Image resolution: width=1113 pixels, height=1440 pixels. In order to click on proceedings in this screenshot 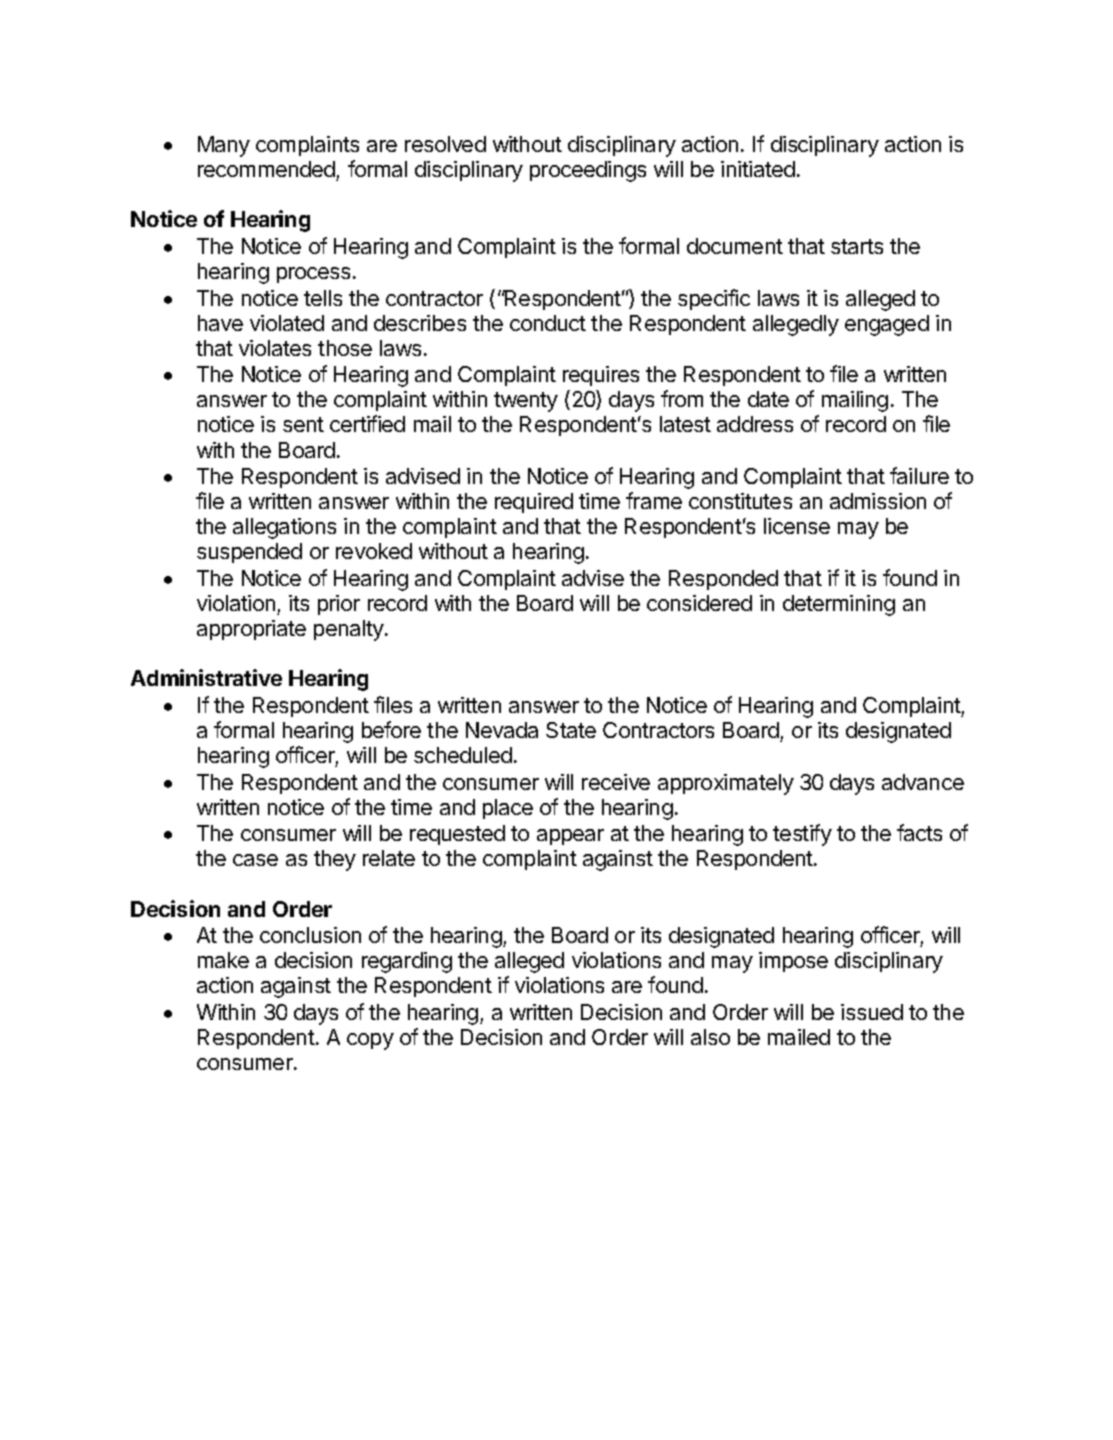, I will do `click(588, 171)`.
